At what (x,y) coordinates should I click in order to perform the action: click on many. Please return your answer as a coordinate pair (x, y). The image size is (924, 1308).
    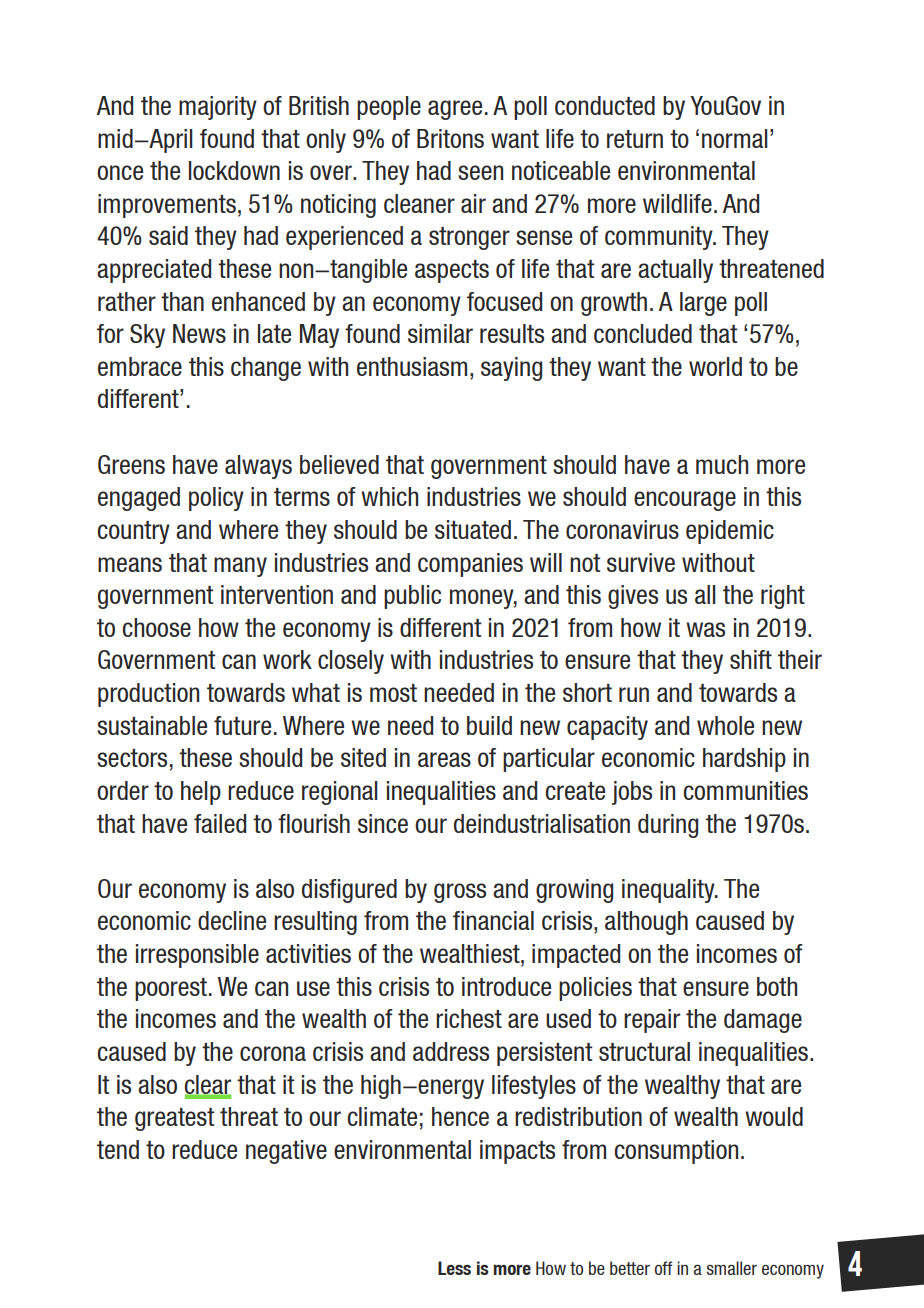
    Looking at the image, I should click on (240, 567).
